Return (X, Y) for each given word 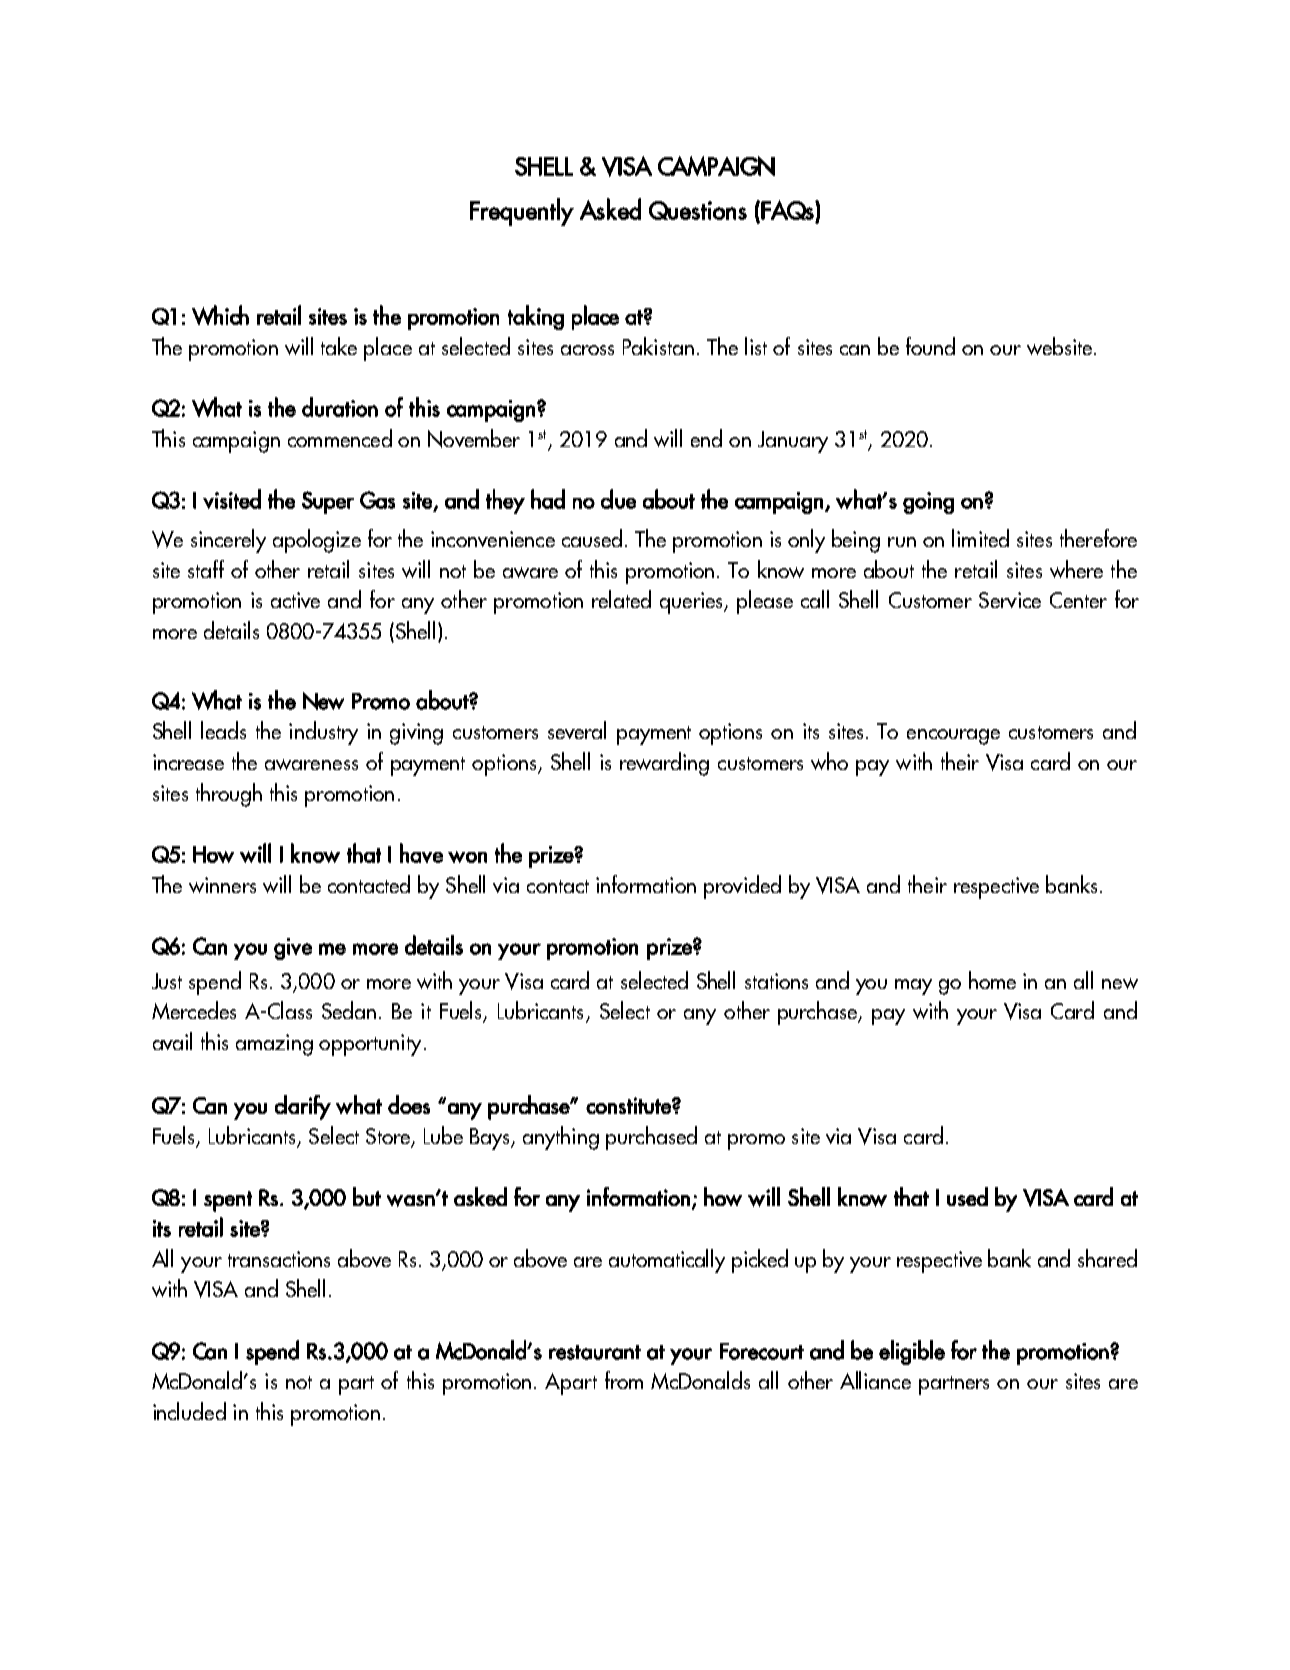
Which (220, 315)
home (992, 980)
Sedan (349, 1010)
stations (776, 981)
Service (1010, 600)
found (930, 346)
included (189, 1411)
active (295, 600)
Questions (698, 210)
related (621, 599)
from (624, 1380)
